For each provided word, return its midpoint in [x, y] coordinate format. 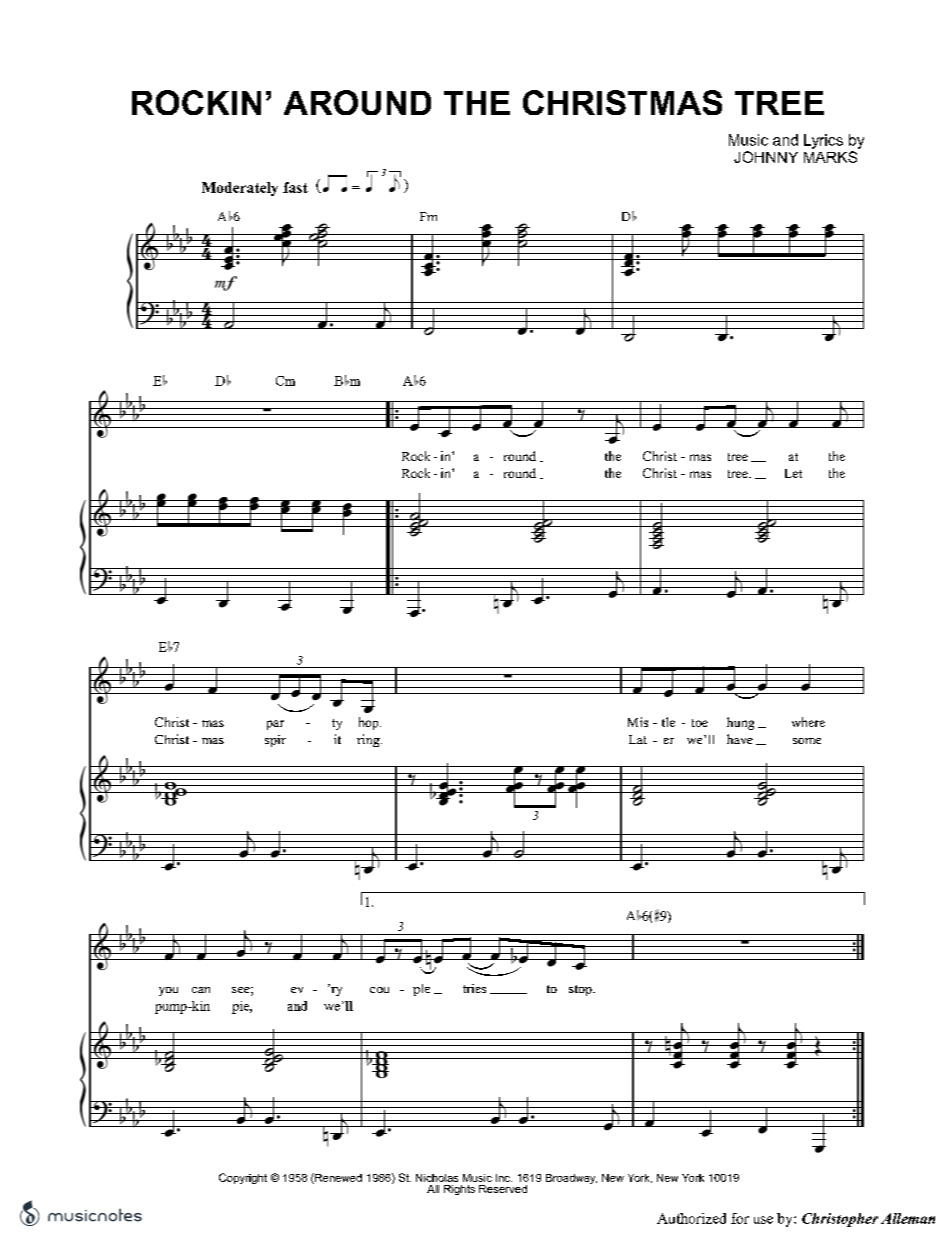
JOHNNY [766, 157]
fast [295, 187]
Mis [638, 722]
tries [474, 988]
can [201, 990]
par [275, 725]
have [740, 739]
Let [793, 473]
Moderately [240, 189]
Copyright [243, 1178]
